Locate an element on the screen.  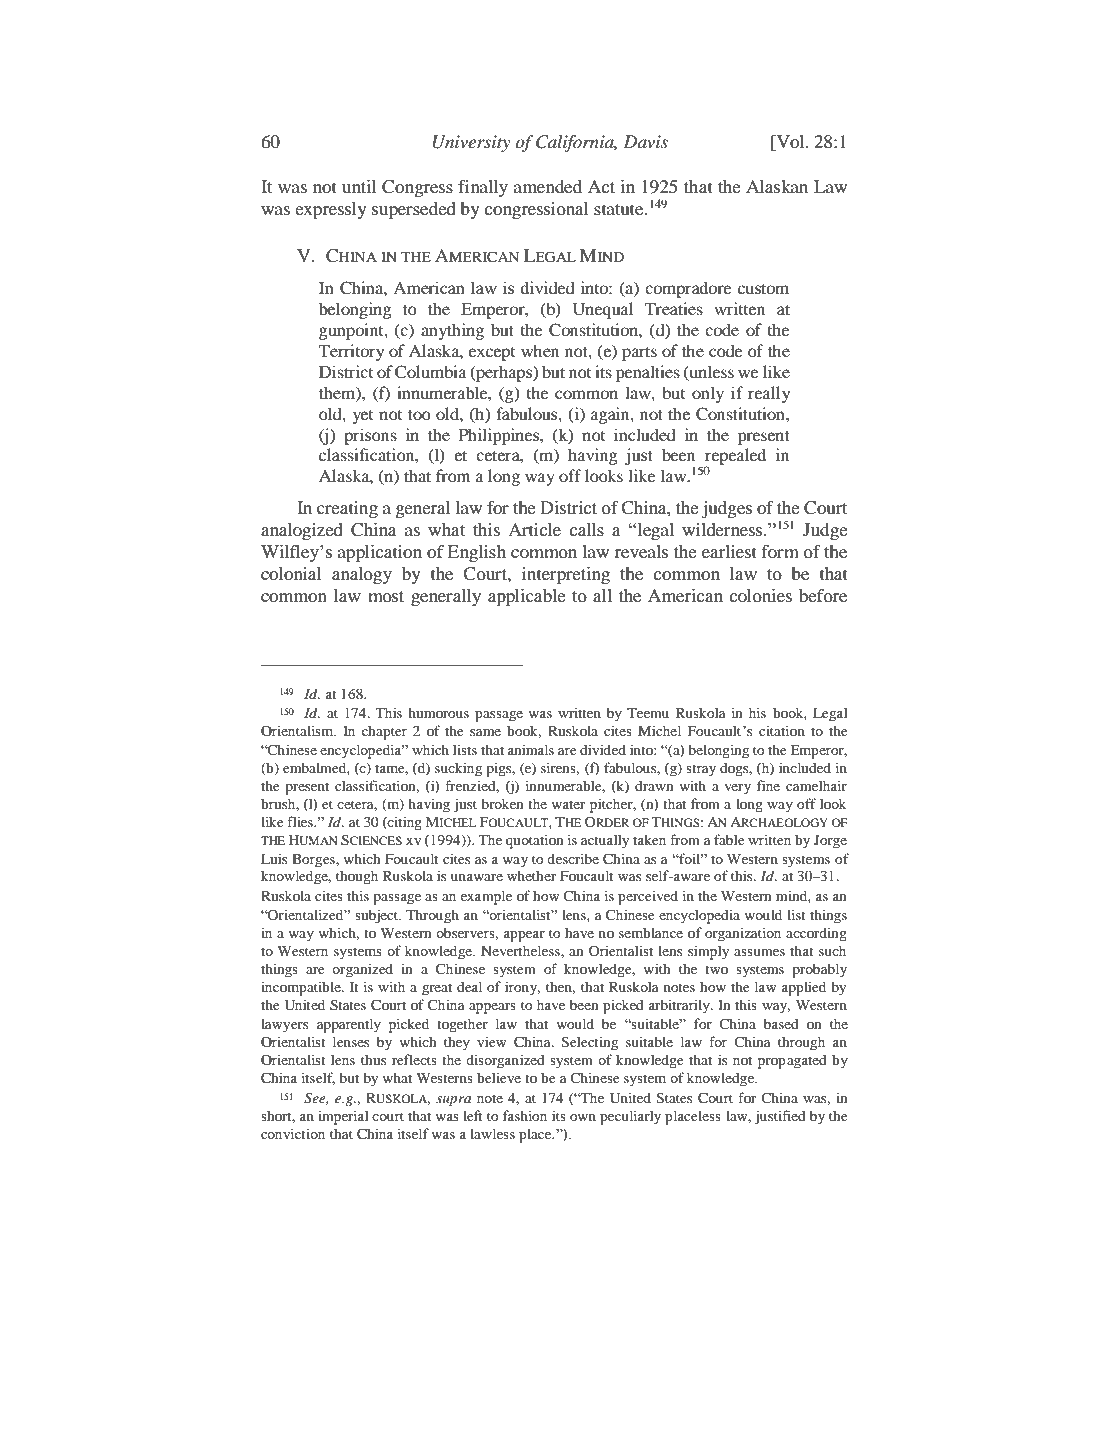
amended is located at coordinates (548, 186).
